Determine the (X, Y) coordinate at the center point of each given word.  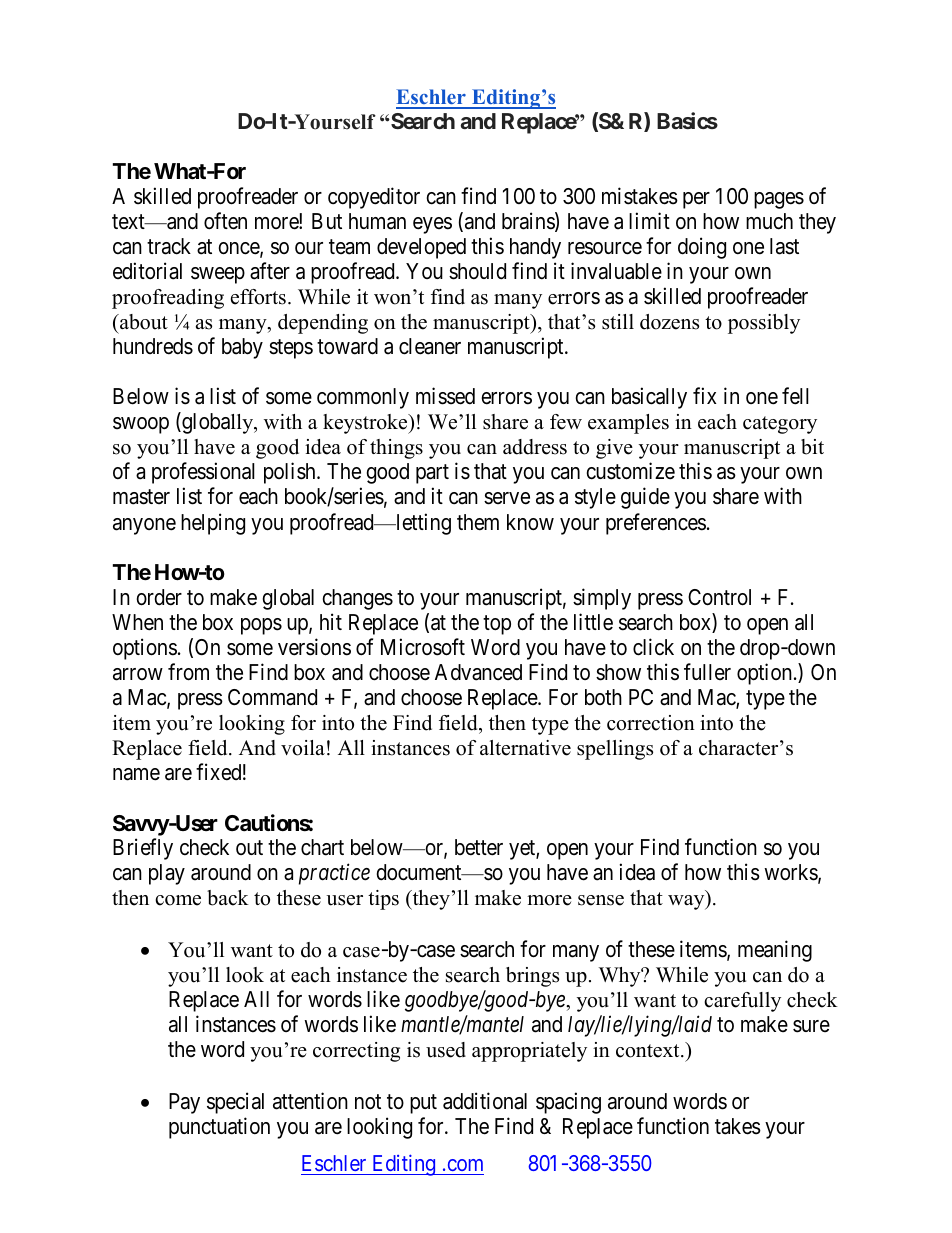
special (235, 1103)
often (225, 221)
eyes (432, 225)
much (769, 221)
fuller (707, 671)
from (188, 672)
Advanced (478, 672)
